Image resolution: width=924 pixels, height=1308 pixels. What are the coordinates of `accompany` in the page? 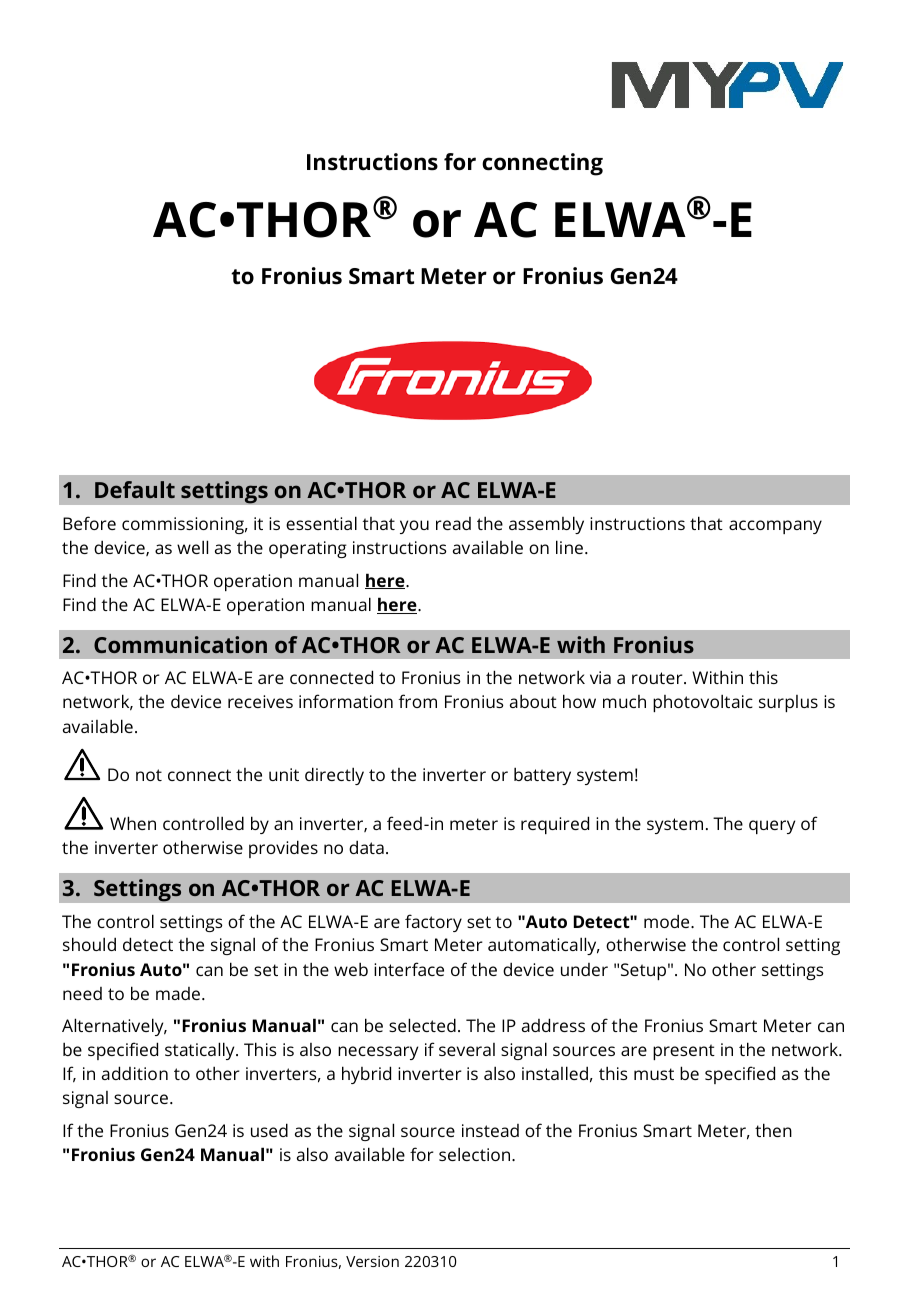 It's located at (775, 527).
